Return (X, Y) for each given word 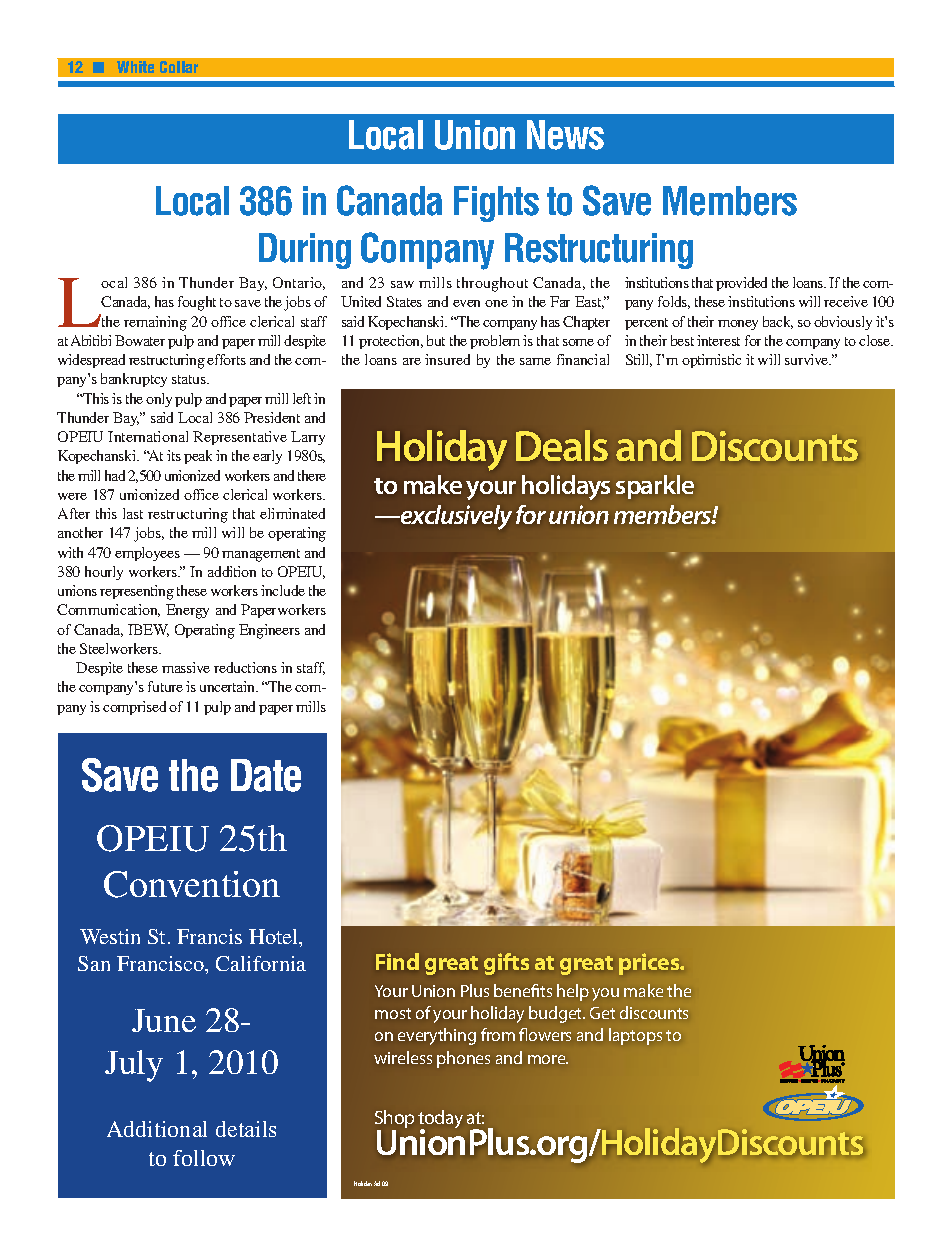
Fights (496, 204)
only (159, 400)
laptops (635, 1036)
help (573, 992)
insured (447, 359)
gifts (506, 964)
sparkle (655, 487)
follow (204, 1158)
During (305, 251)
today (440, 1120)
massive (186, 667)
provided (741, 284)
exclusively (455, 517)
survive (808, 359)
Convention (192, 884)
